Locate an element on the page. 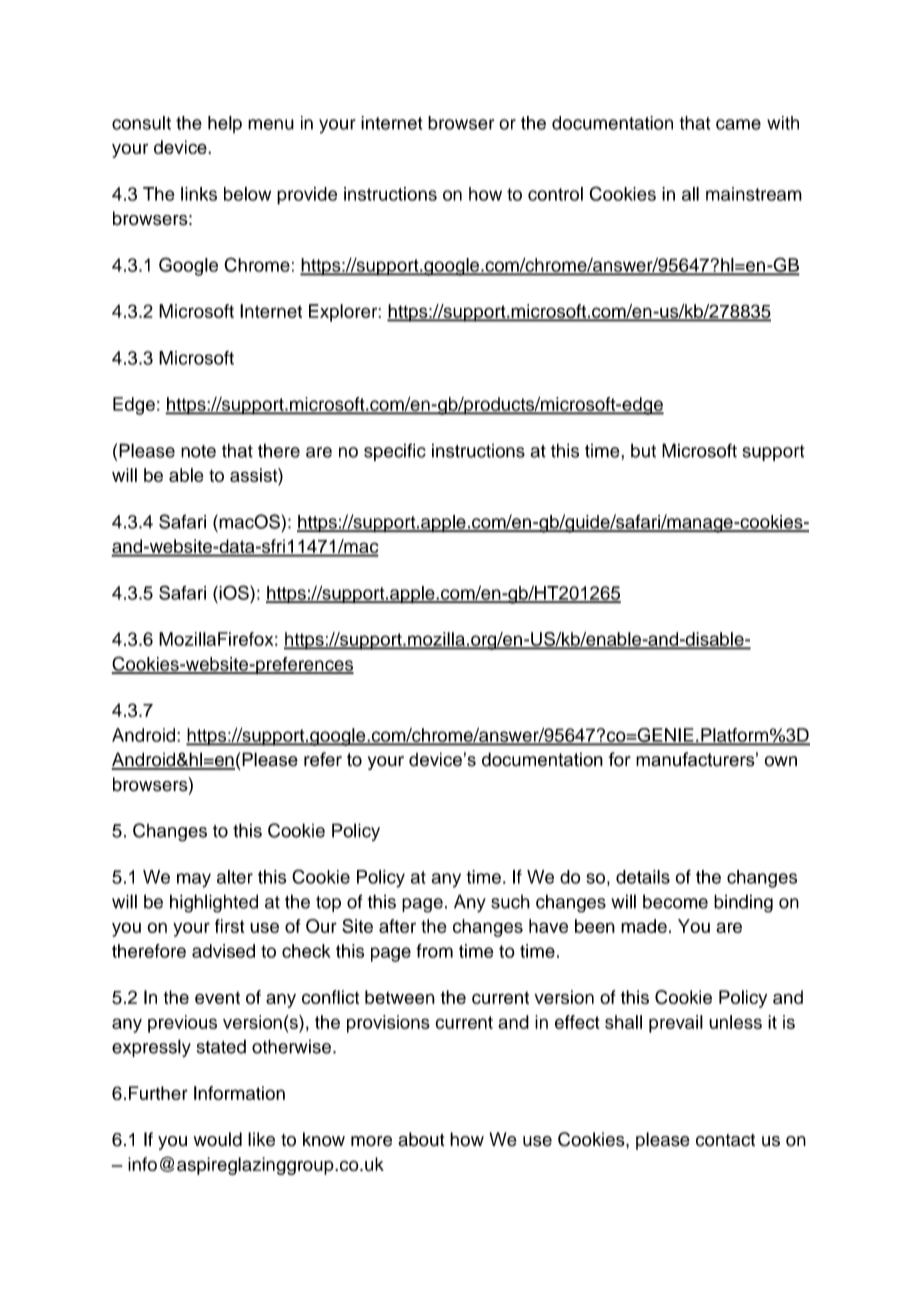  own is located at coordinates (781, 761).
